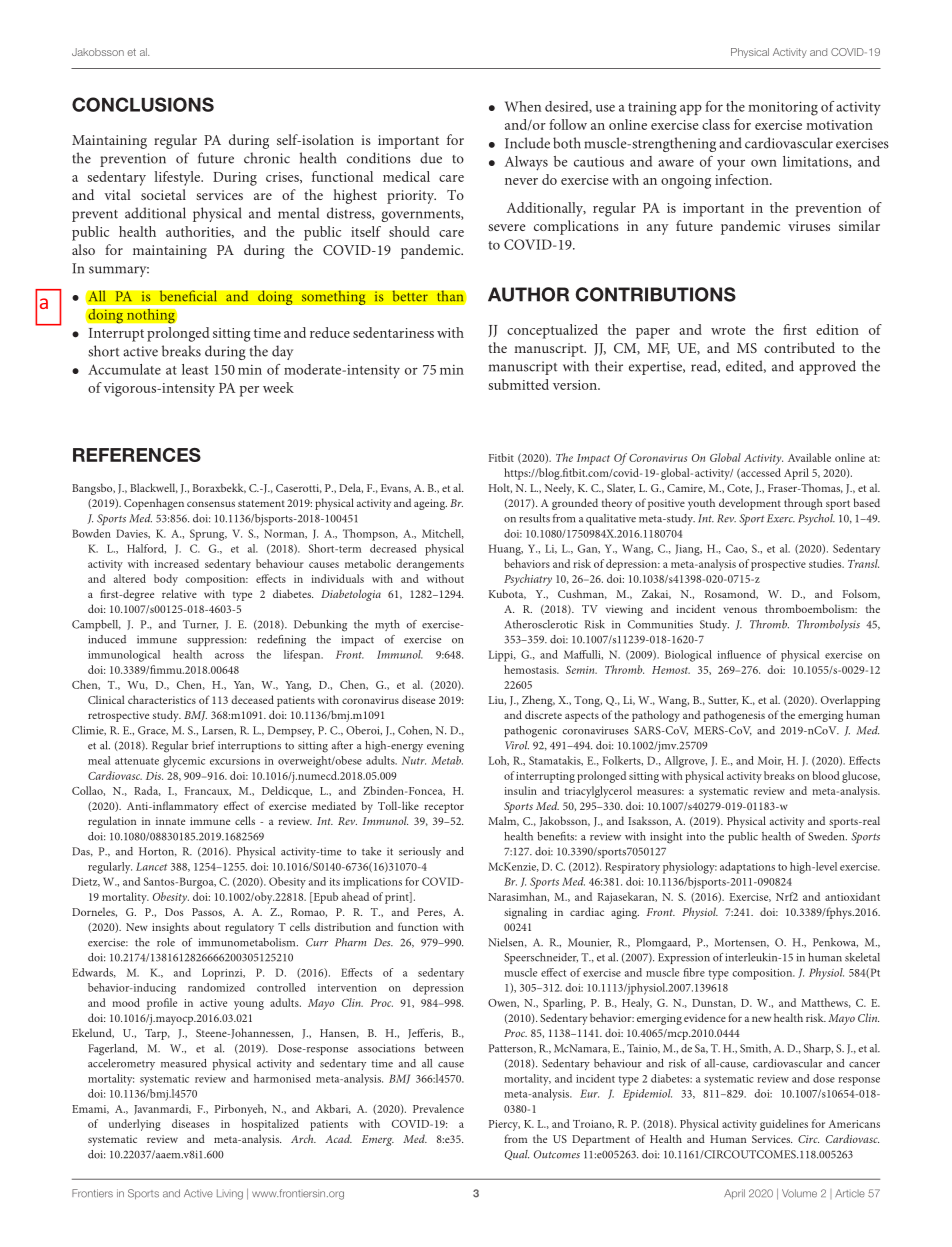 Image resolution: width=952 pixels, height=1247 pixels. Describe the element at coordinates (135, 1125) in the page. I see `underlying` at that location.
